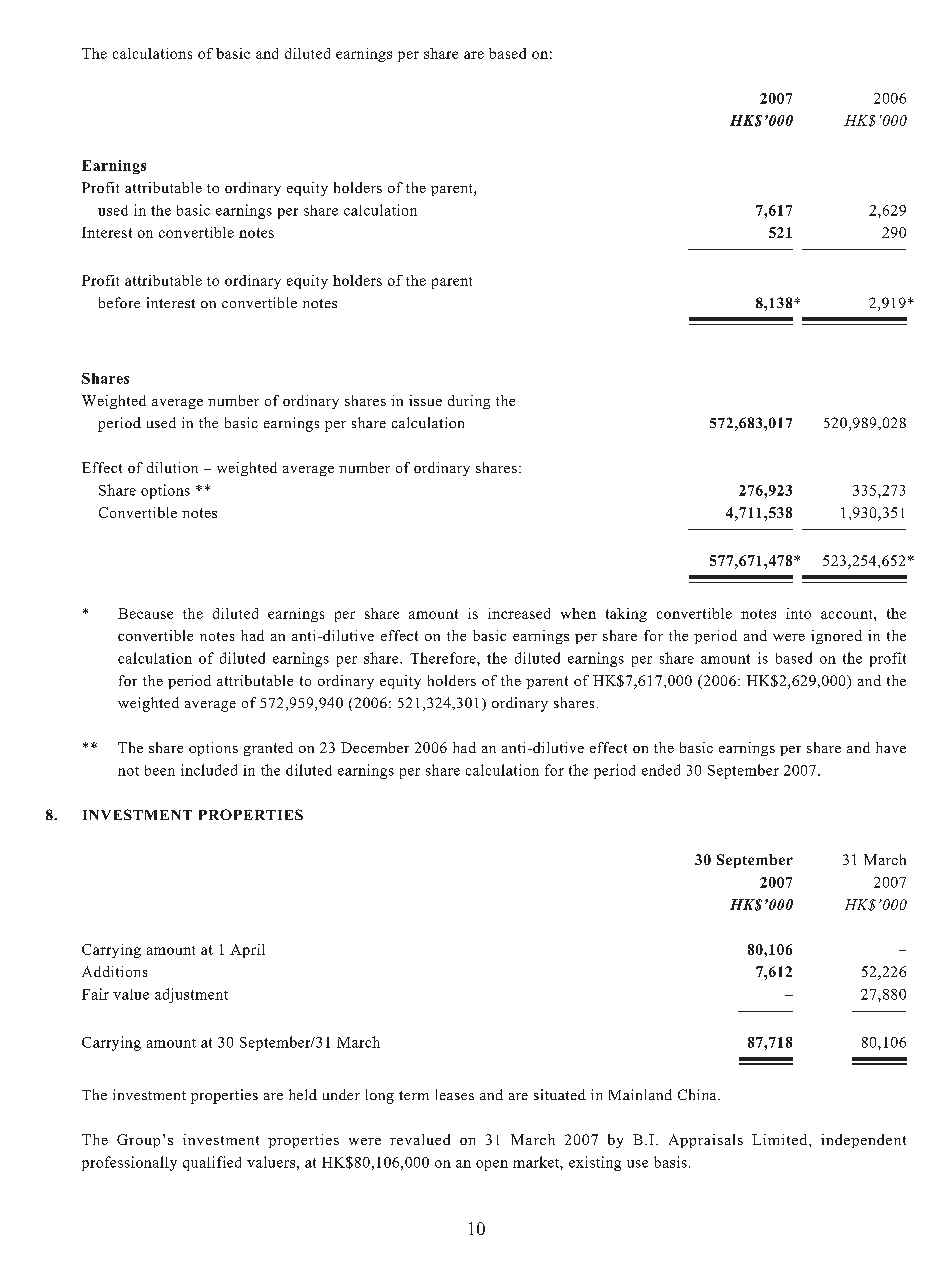  What do you see at coordinates (492, 1165) in the document?
I see `open` at bounding box center [492, 1165].
